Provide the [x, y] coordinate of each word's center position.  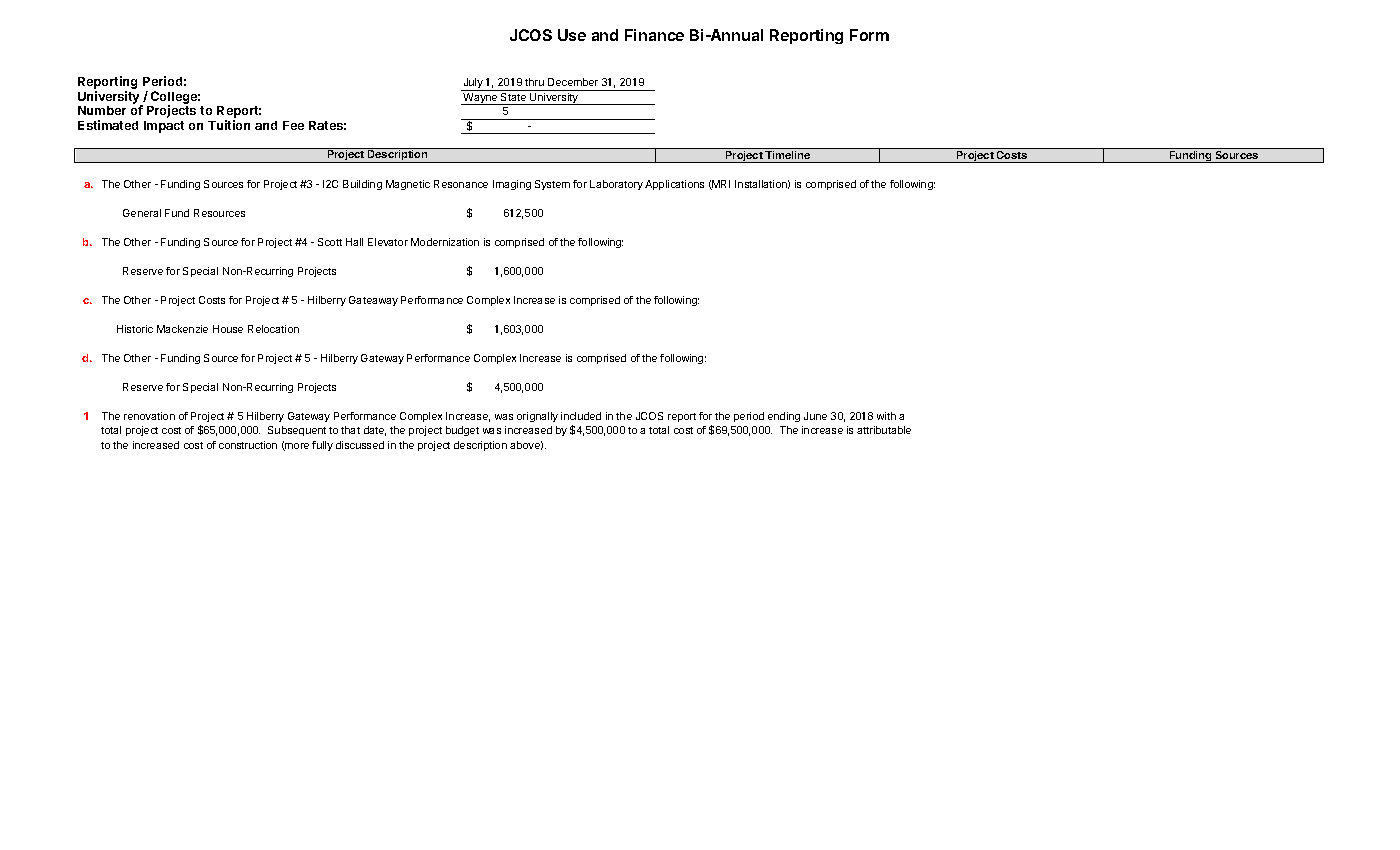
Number [102, 110]
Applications [674, 185]
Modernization [445, 242]
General [142, 213]
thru [534, 82]
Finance [654, 35]
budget [462, 431]
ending [784, 417]
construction [248, 445]
